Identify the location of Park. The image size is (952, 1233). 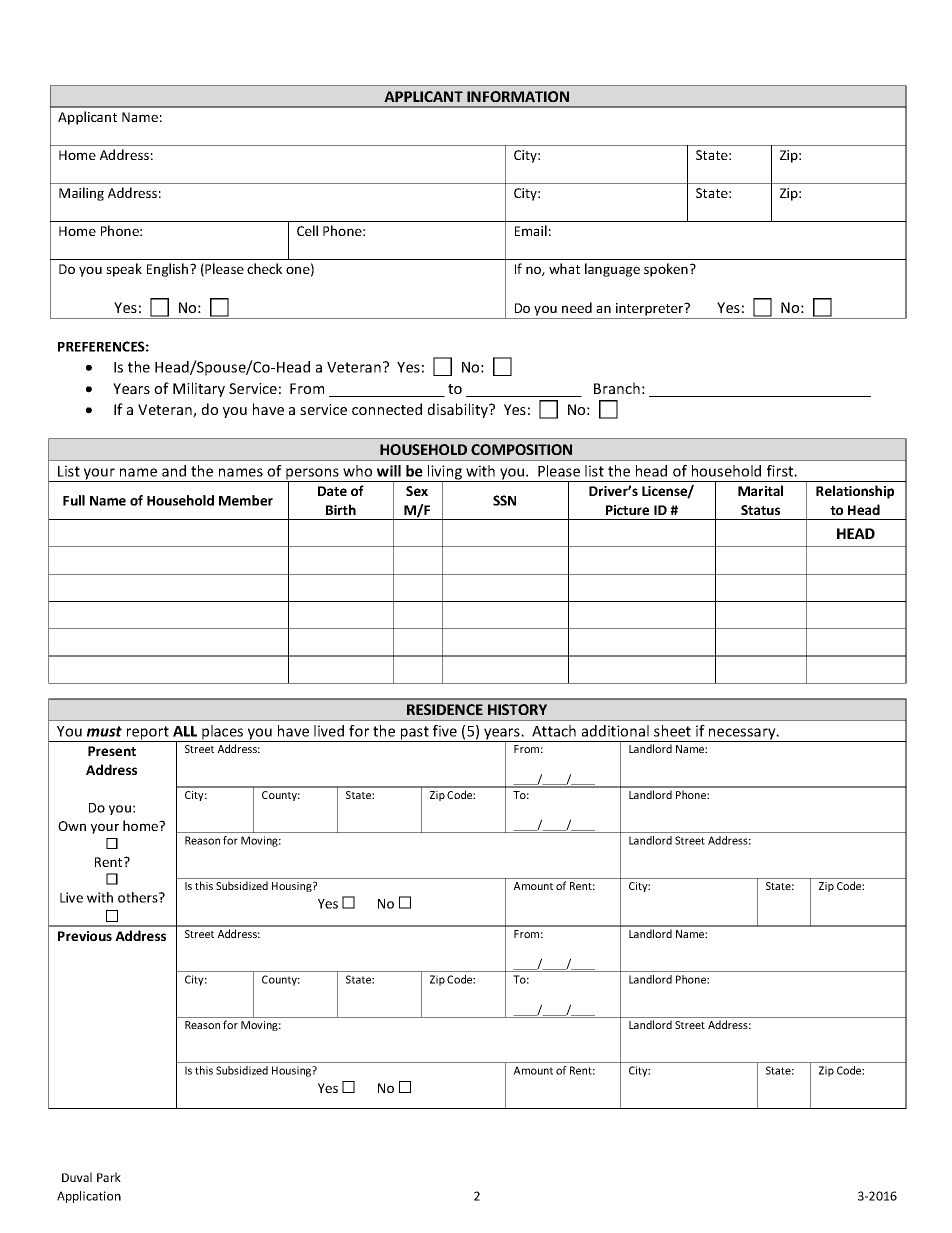
(109, 1177).
